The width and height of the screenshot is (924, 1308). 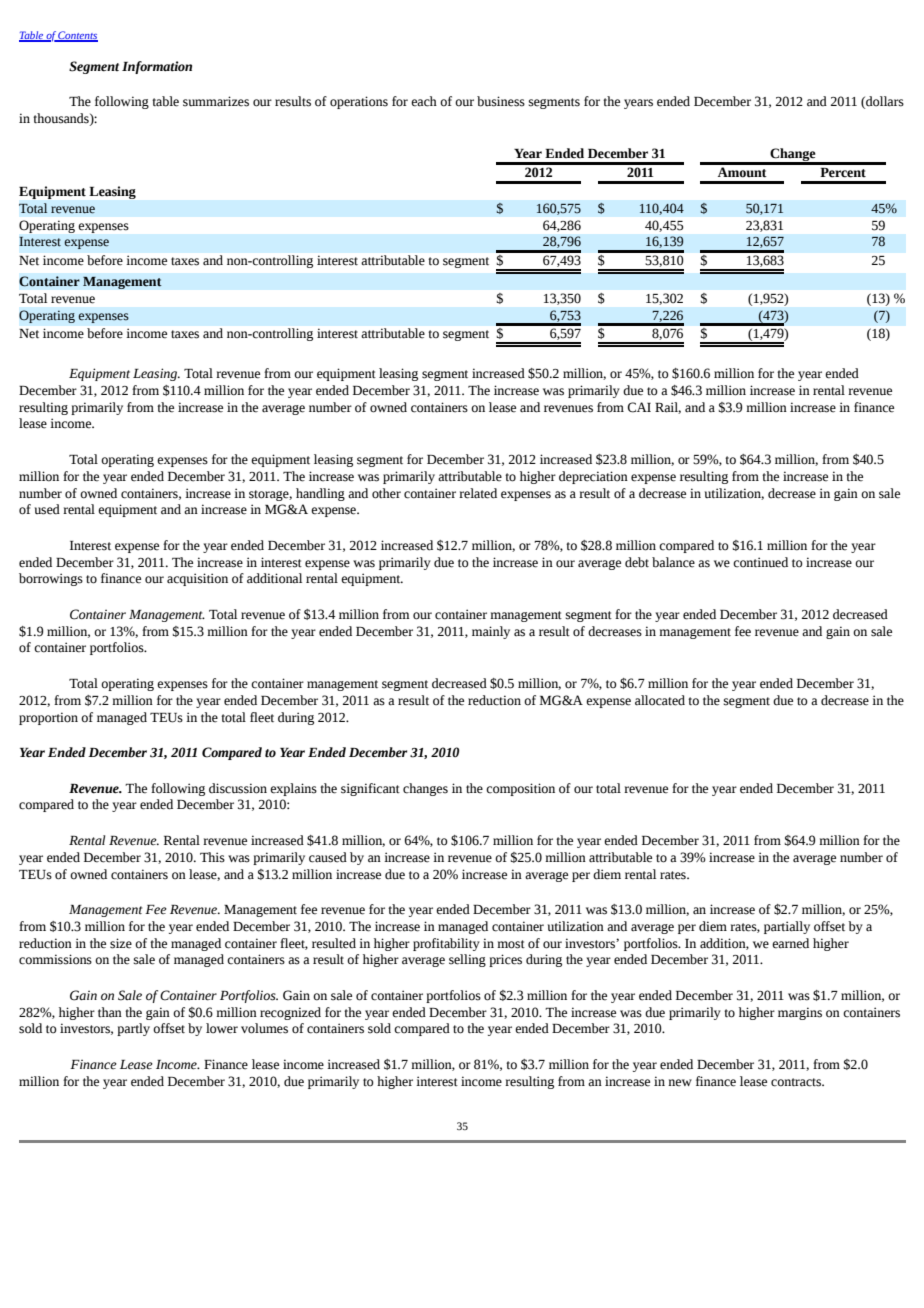 What do you see at coordinates (386, 493) in the screenshot?
I see `other` at bounding box center [386, 493].
